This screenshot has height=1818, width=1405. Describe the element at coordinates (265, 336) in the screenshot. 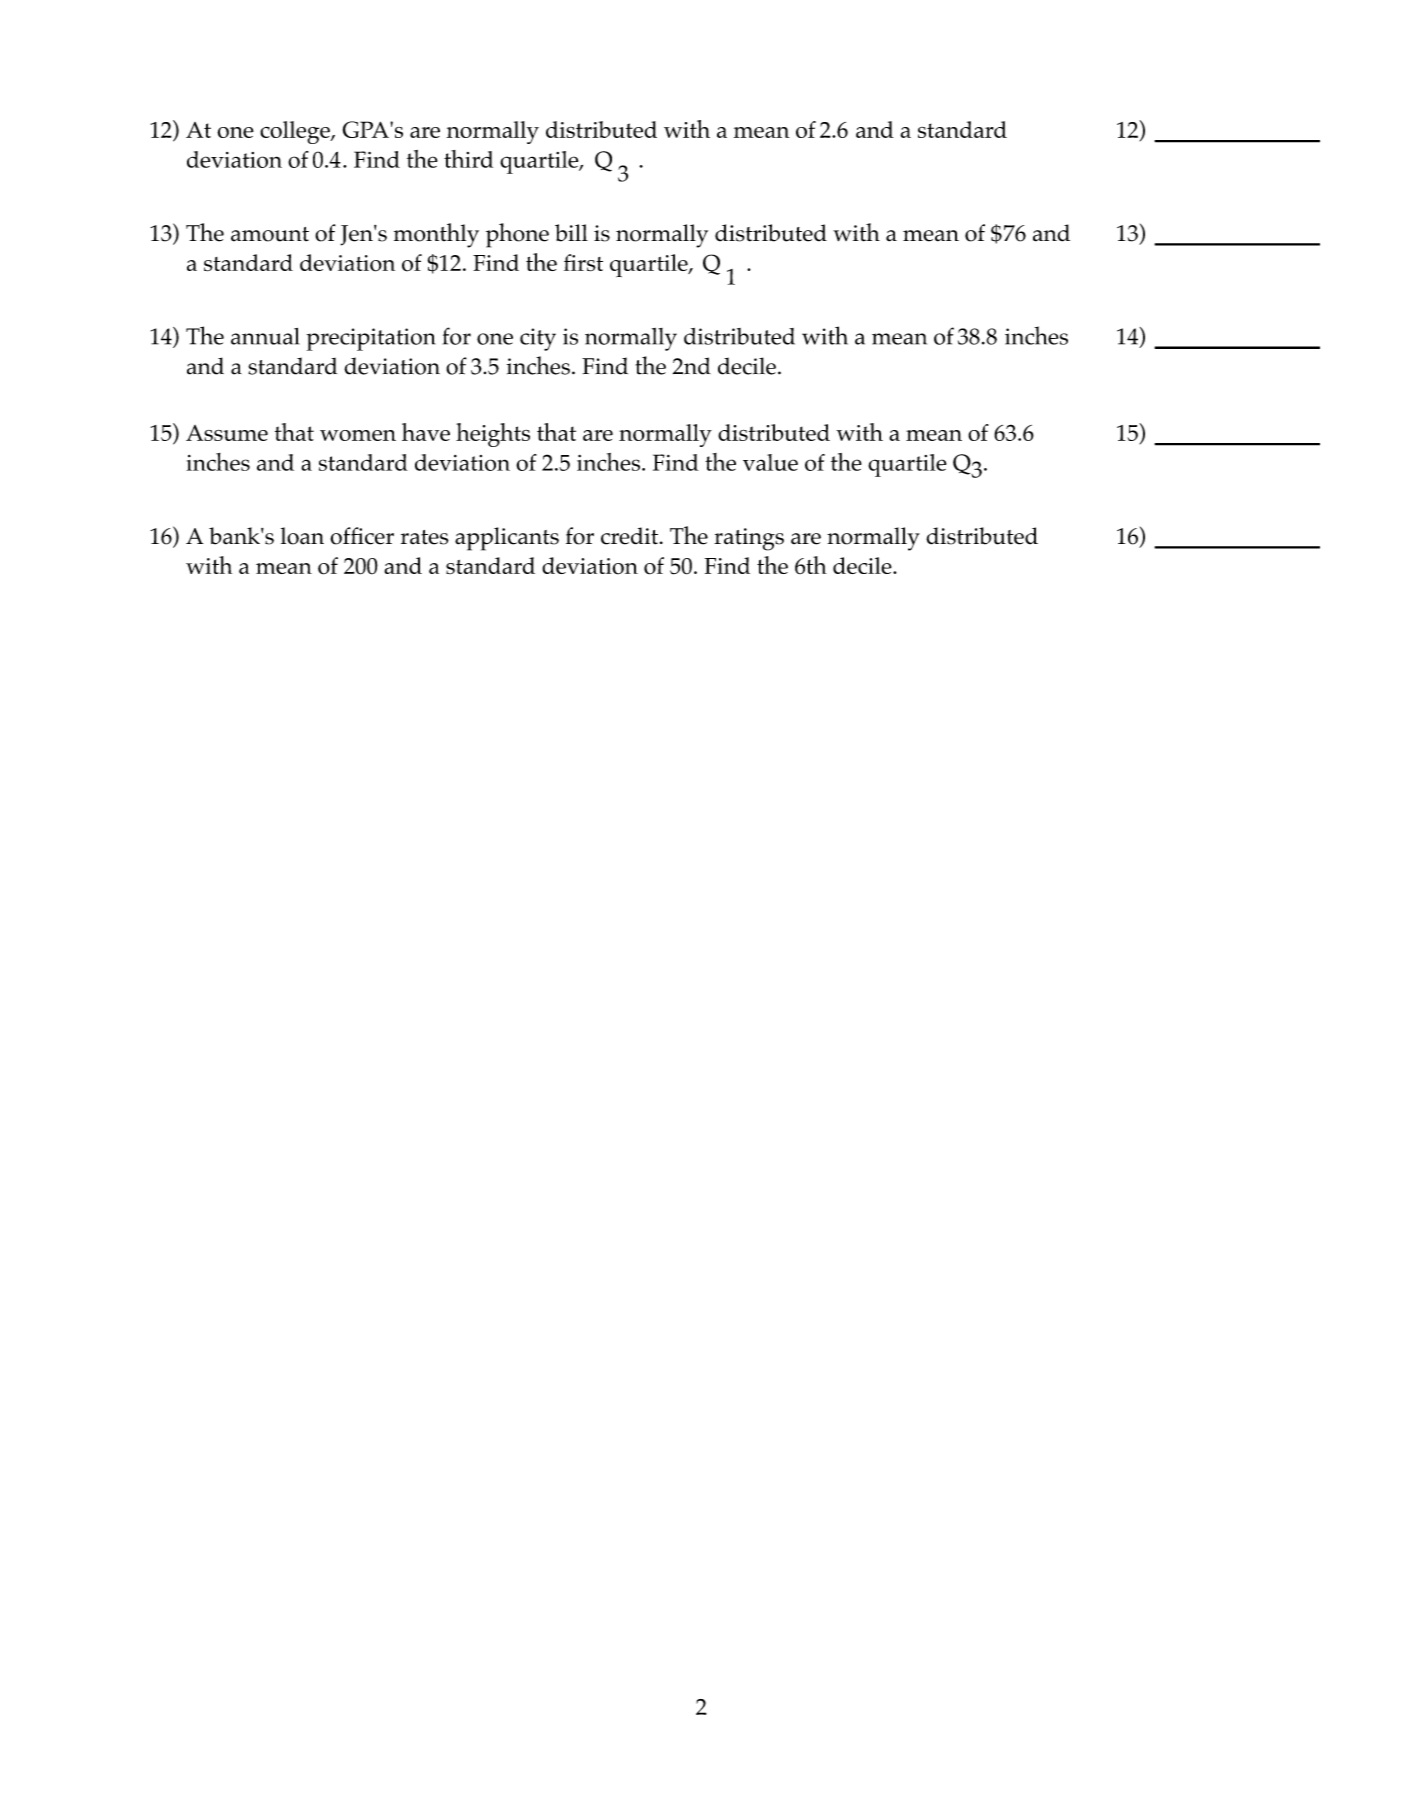

I see `annual` at that location.
